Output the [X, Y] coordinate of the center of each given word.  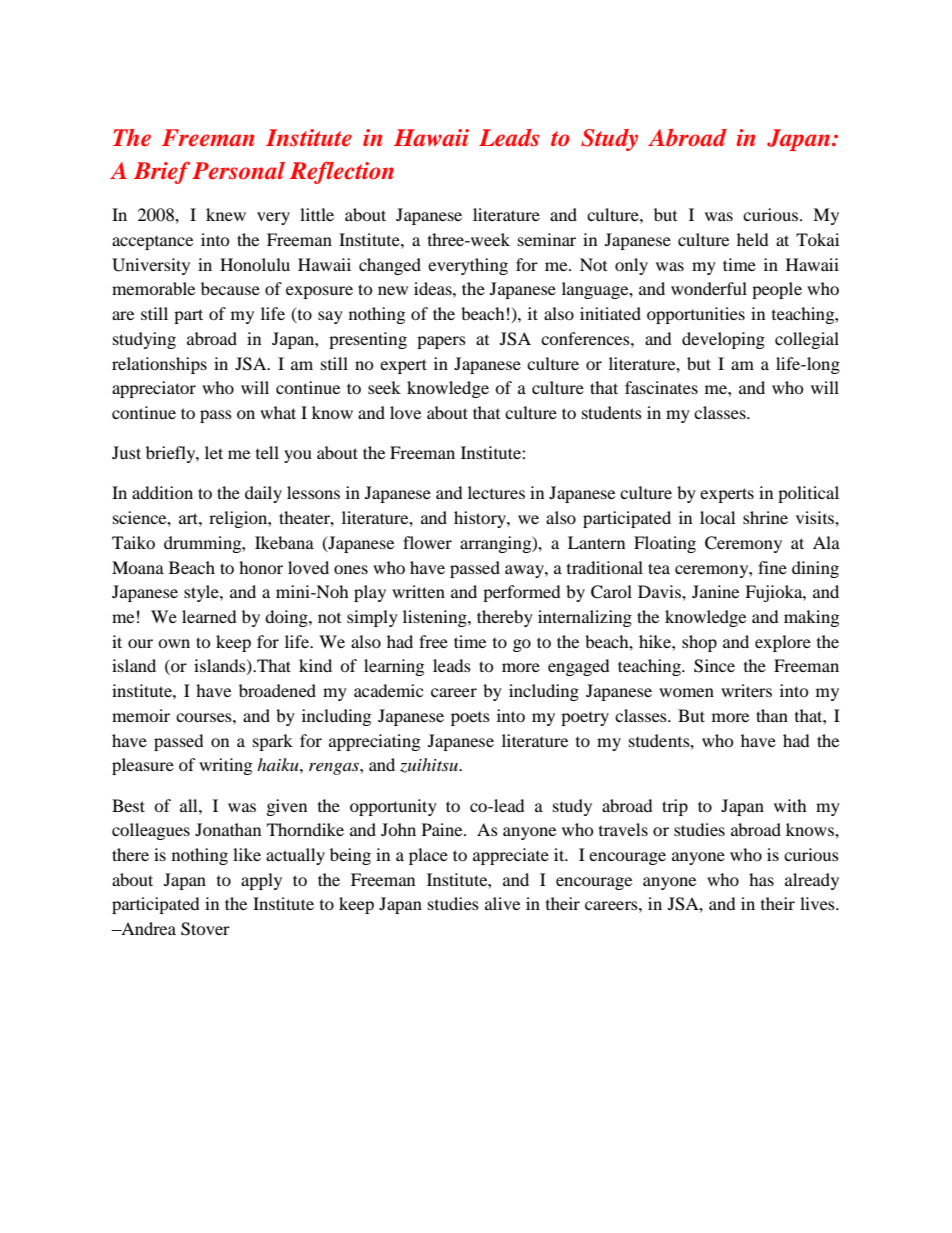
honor [261, 567]
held [753, 239]
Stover [205, 929]
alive [502, 903]
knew [226, 214]
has [761, 879]
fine [772, 567]
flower [427, 542]
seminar [547, 239]
